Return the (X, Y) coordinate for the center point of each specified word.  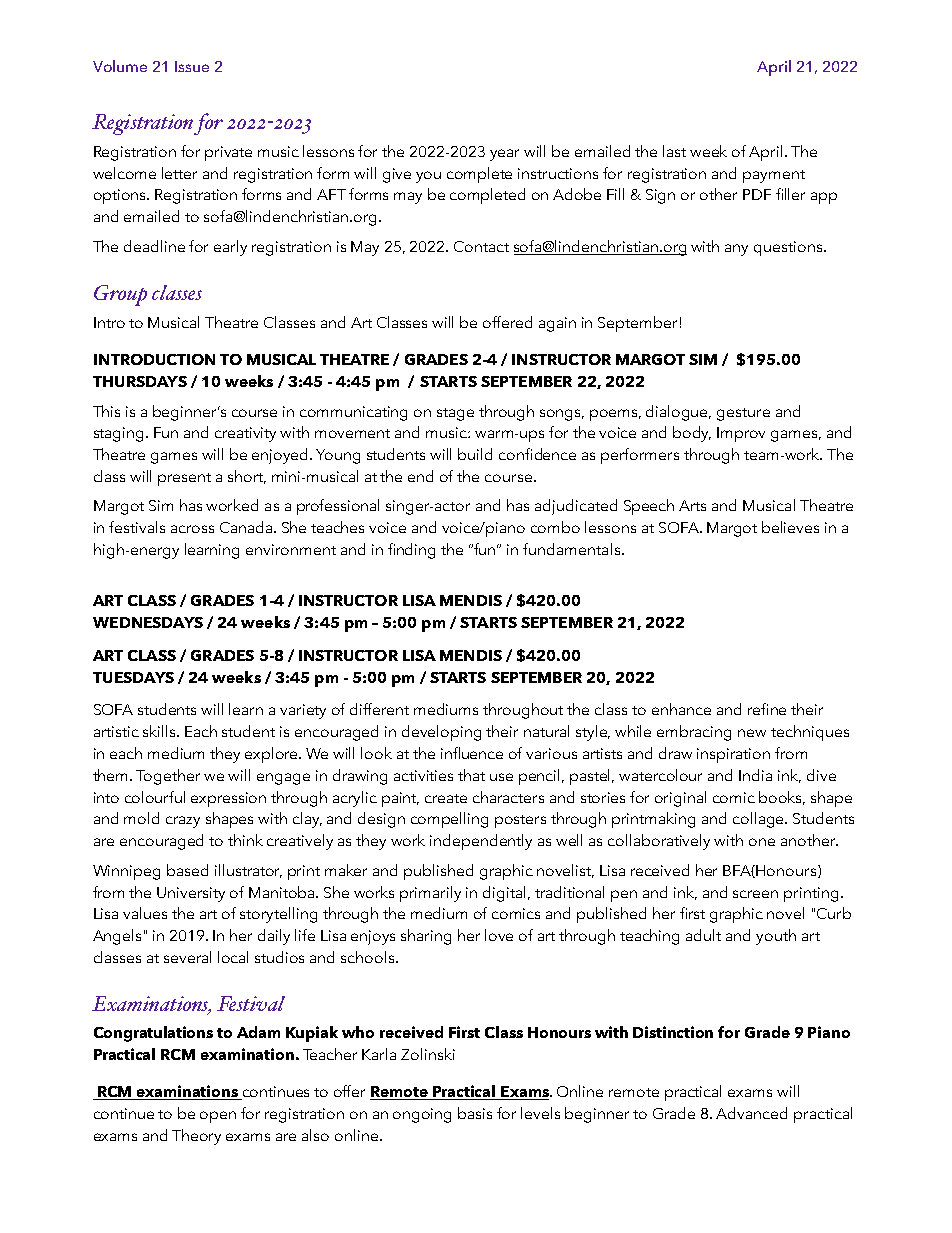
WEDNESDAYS (148, 622)
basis (475, 1113)
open (218, 1117)
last (674, 151)
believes (790, 527)
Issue (192, 66)
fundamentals (571, 549)
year (504, 155)
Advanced (751, 1113)
